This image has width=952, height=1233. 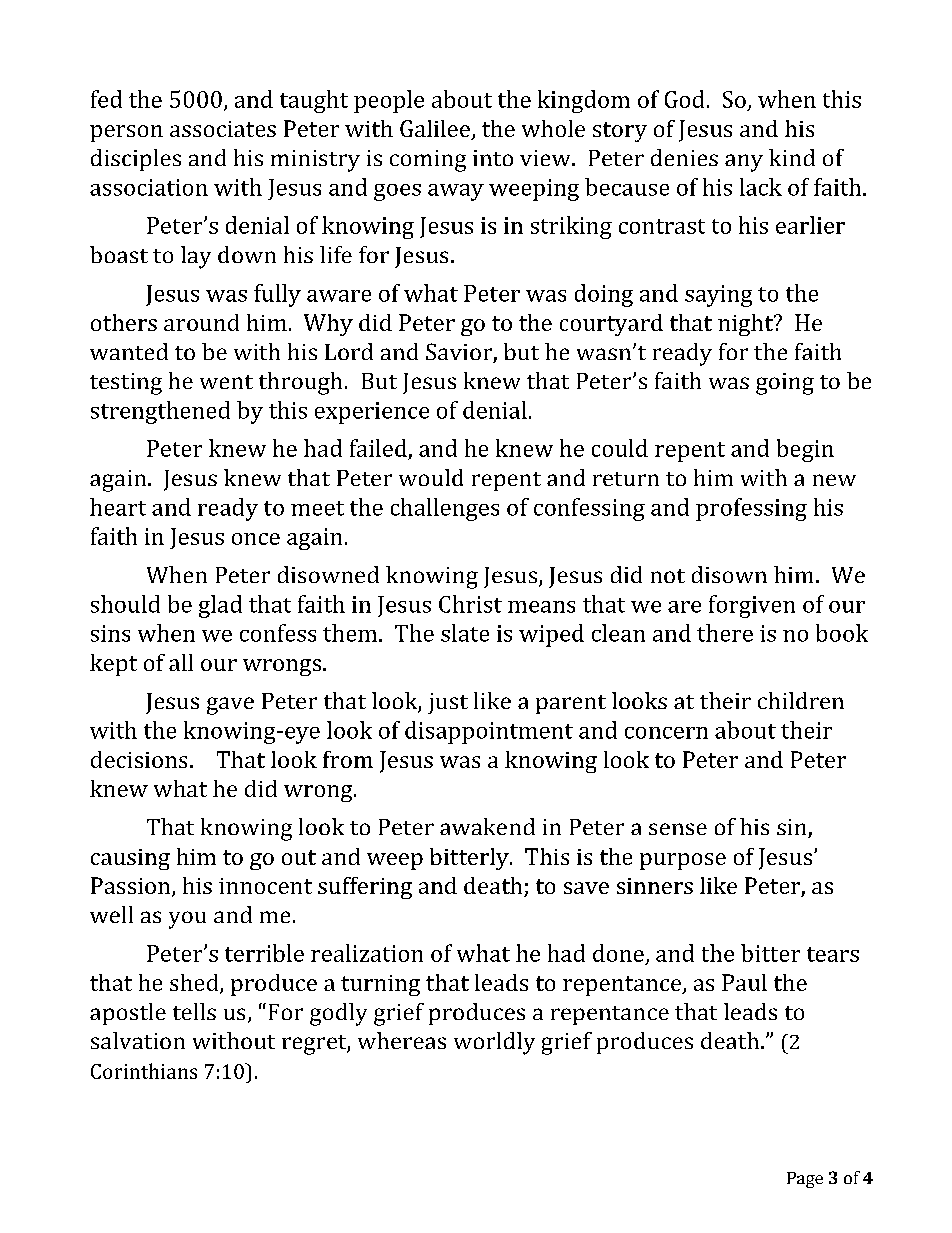 I want to click on disappointment, so click(x=489, y=732).
